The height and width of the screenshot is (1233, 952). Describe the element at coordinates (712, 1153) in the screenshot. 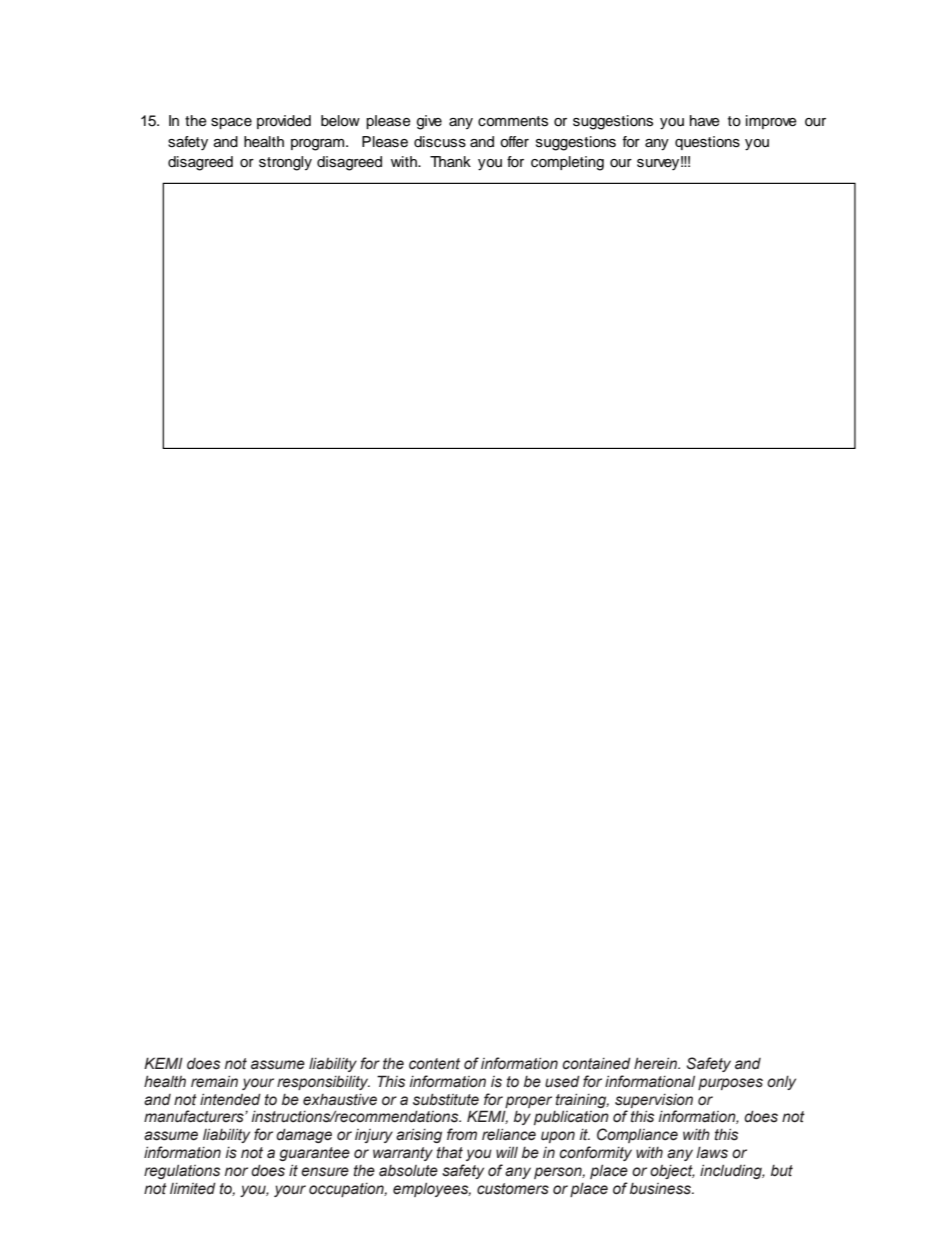

I see `laws` at that location.
